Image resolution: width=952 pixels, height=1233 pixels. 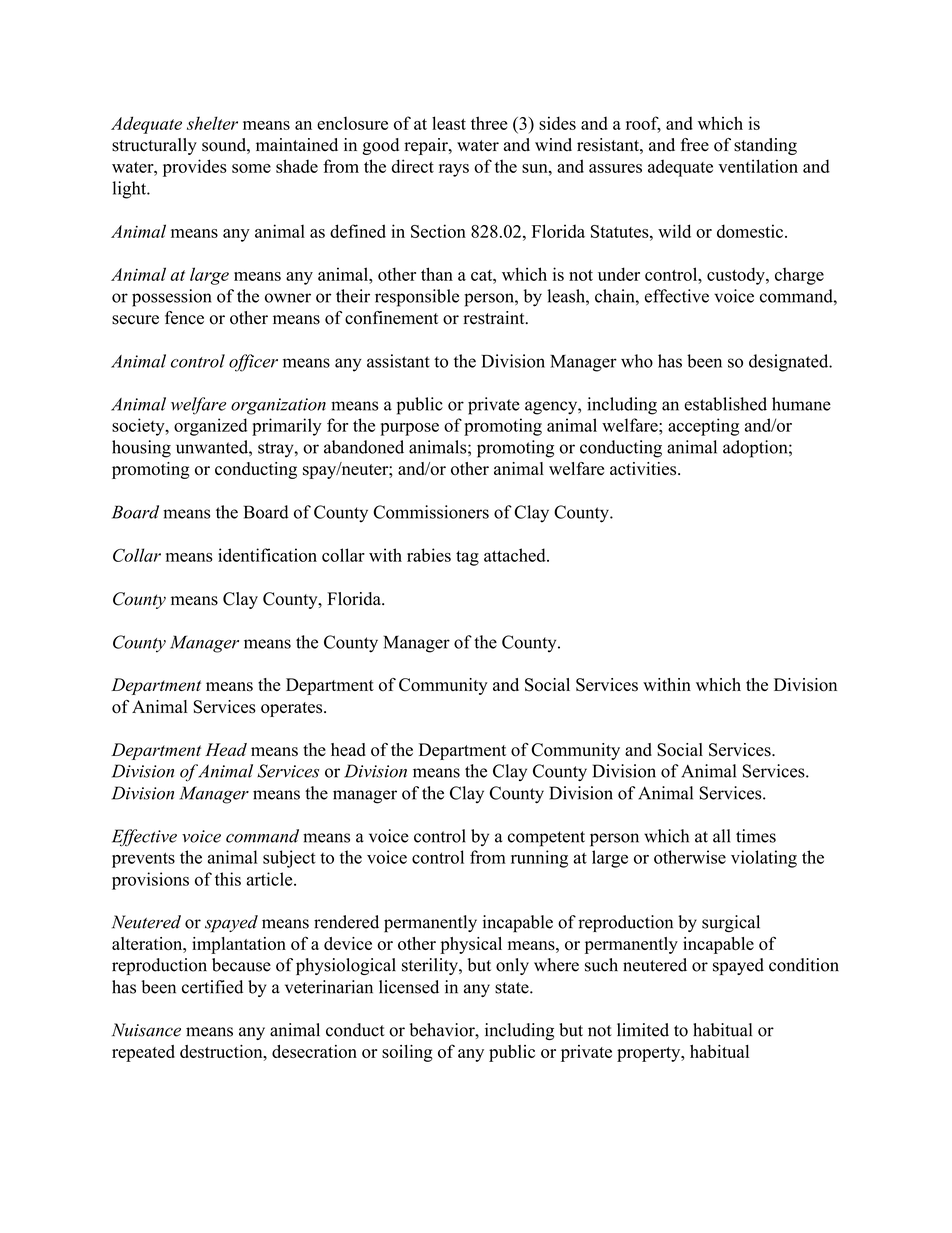 What do you see at coordinates (195, 168) in the screenshot?
I see `provides` at bounding box center [195, 168].
